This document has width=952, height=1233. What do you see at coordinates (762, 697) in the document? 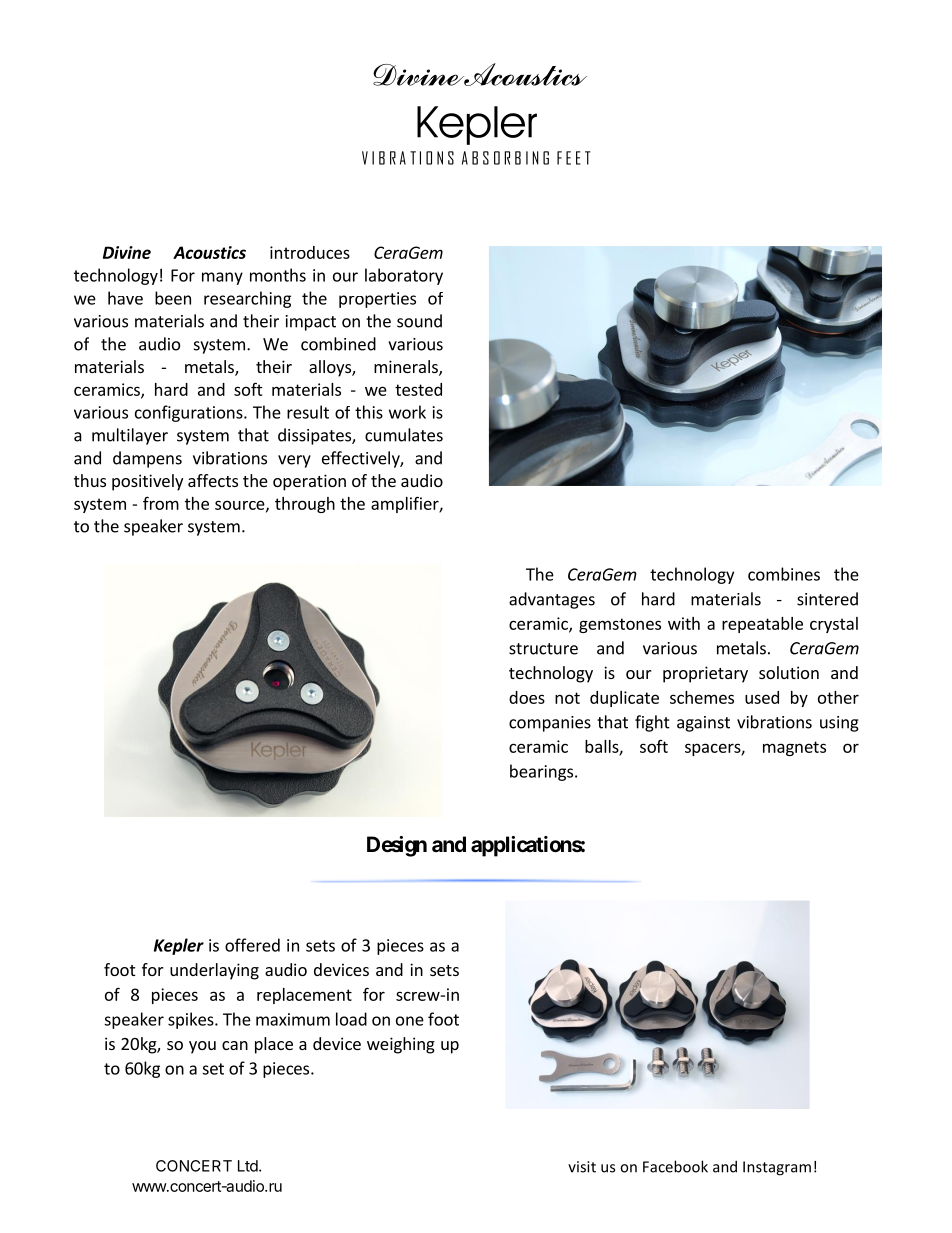
I see `used` at bounding box center [762, 697].
